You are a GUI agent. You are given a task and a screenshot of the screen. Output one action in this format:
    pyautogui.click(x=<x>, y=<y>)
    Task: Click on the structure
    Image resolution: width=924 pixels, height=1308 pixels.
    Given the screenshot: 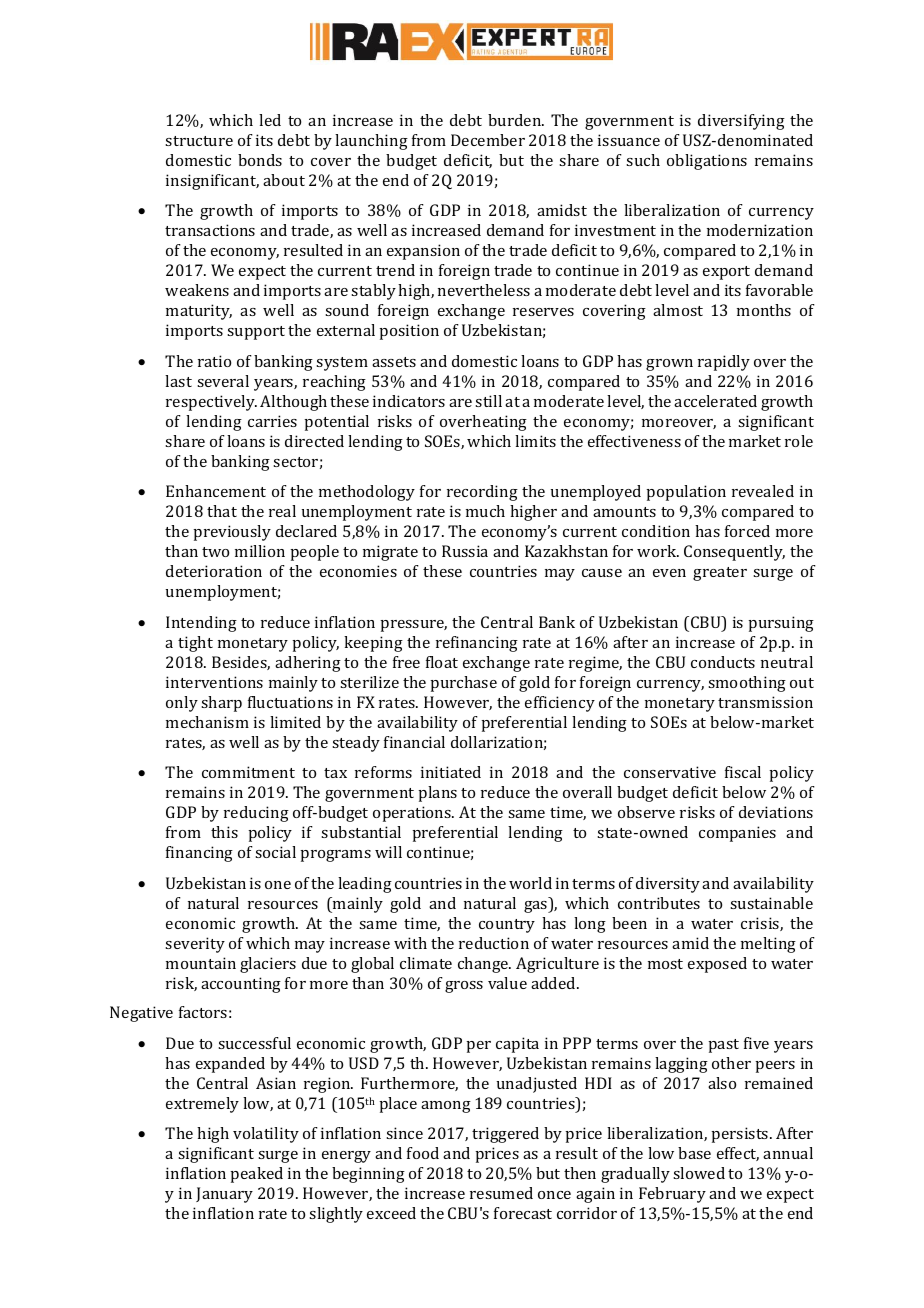 What is the action you would take?
    pyautogui.click(x=199, y=141)
